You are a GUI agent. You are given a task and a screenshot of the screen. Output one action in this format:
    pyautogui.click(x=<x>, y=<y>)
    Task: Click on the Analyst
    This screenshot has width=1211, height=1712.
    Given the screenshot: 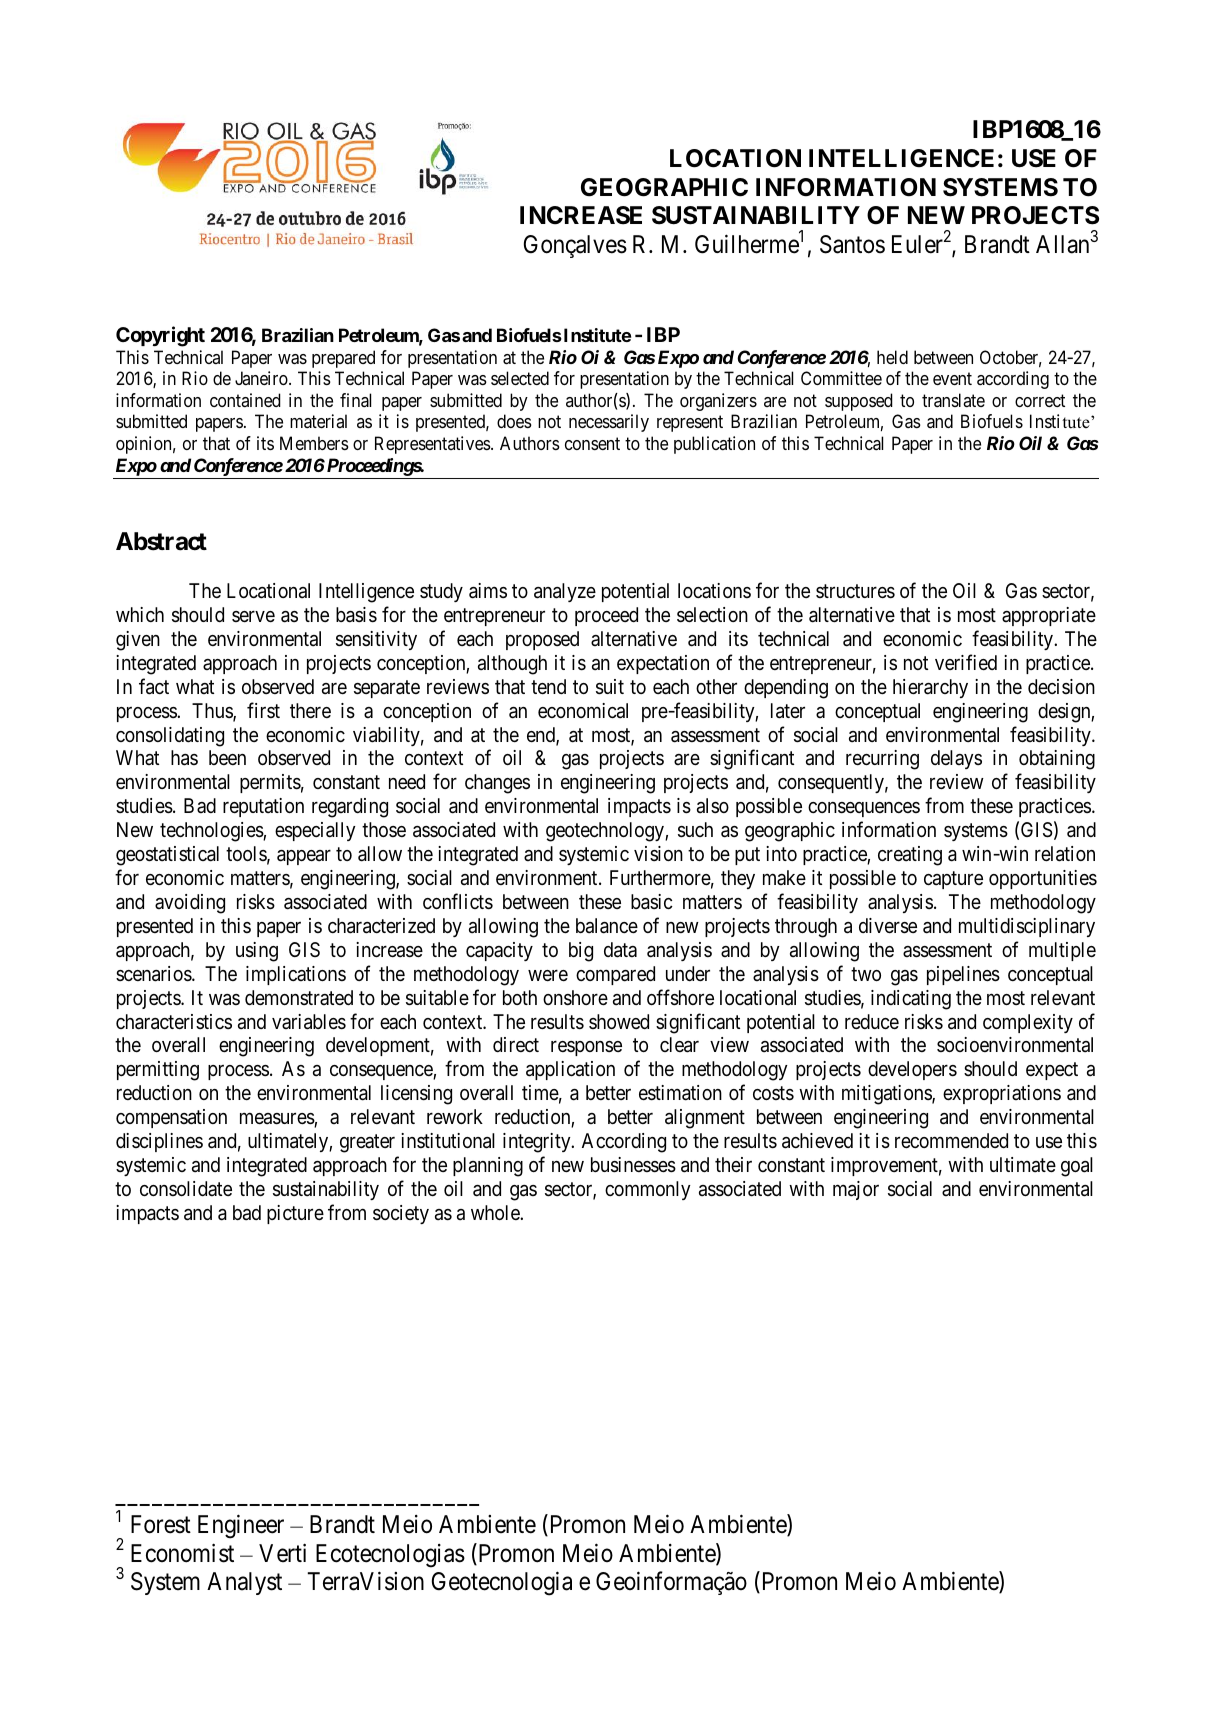 What is the action you would take?
    pyautogui.click(x=244, y=1583)
